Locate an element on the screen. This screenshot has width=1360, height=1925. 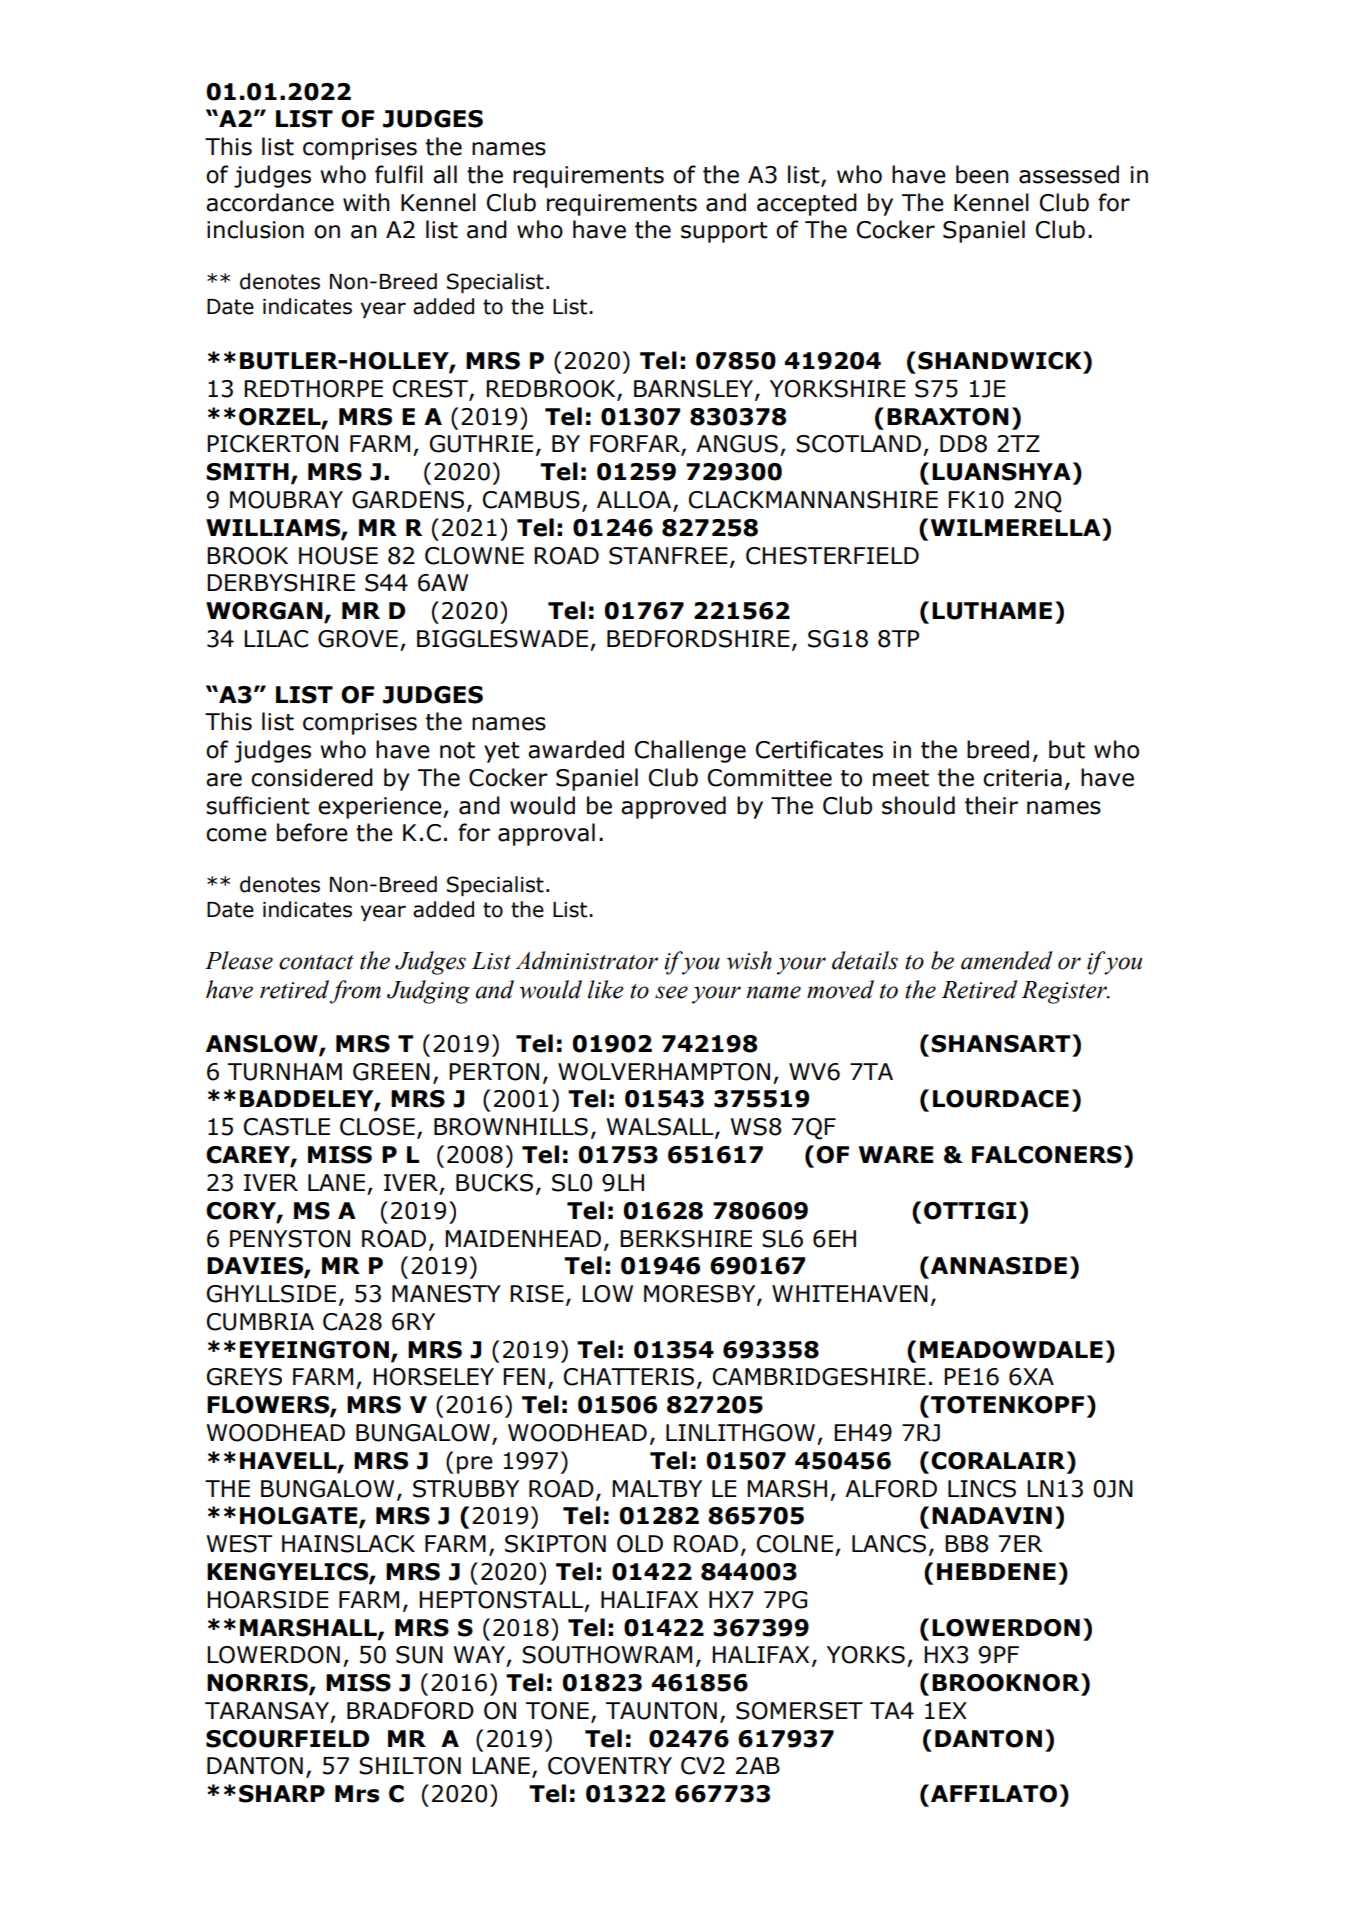
been is located at coordinates (982, 174).
